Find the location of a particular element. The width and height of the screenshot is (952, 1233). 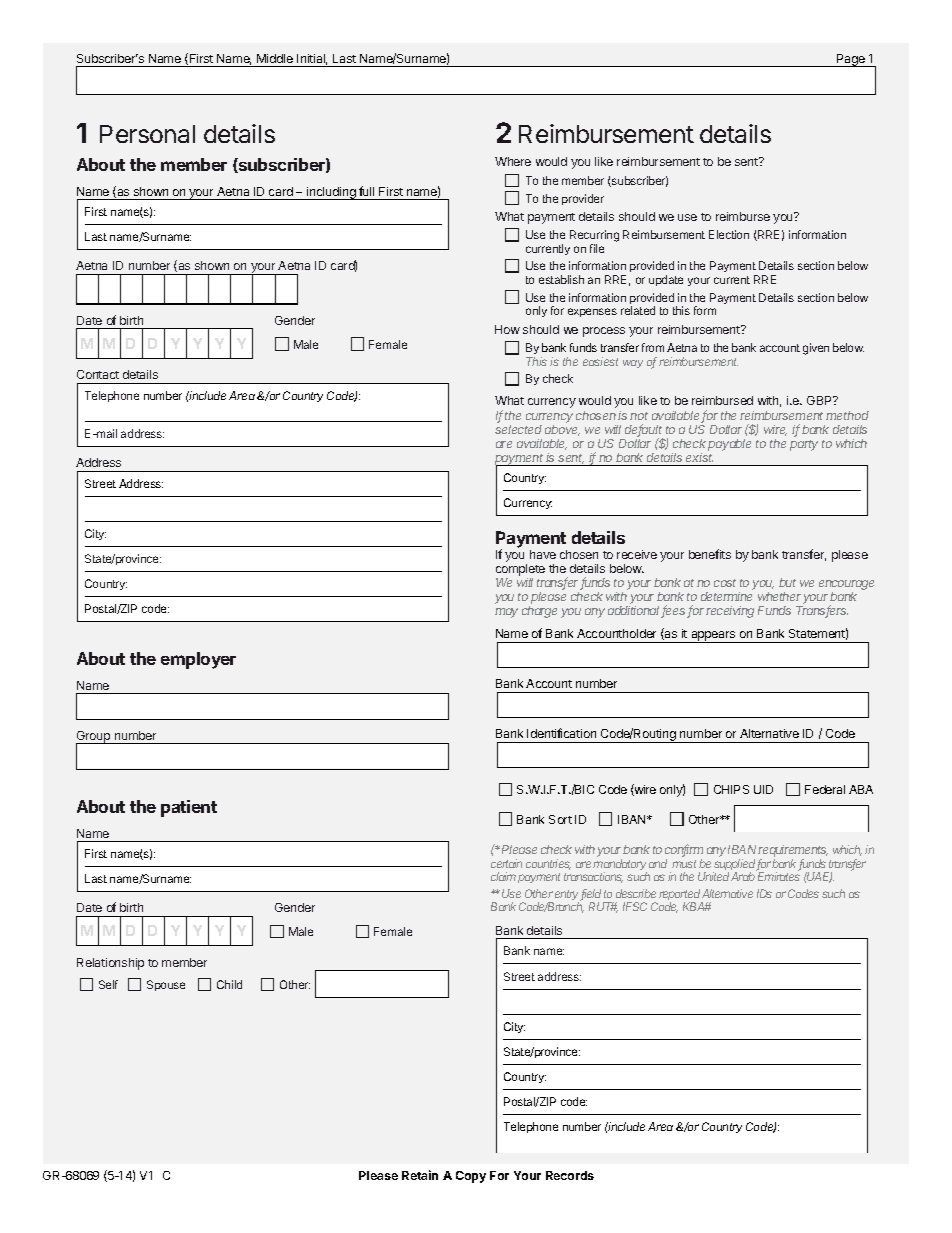

Spouse is located at coordinates (166, 985).
